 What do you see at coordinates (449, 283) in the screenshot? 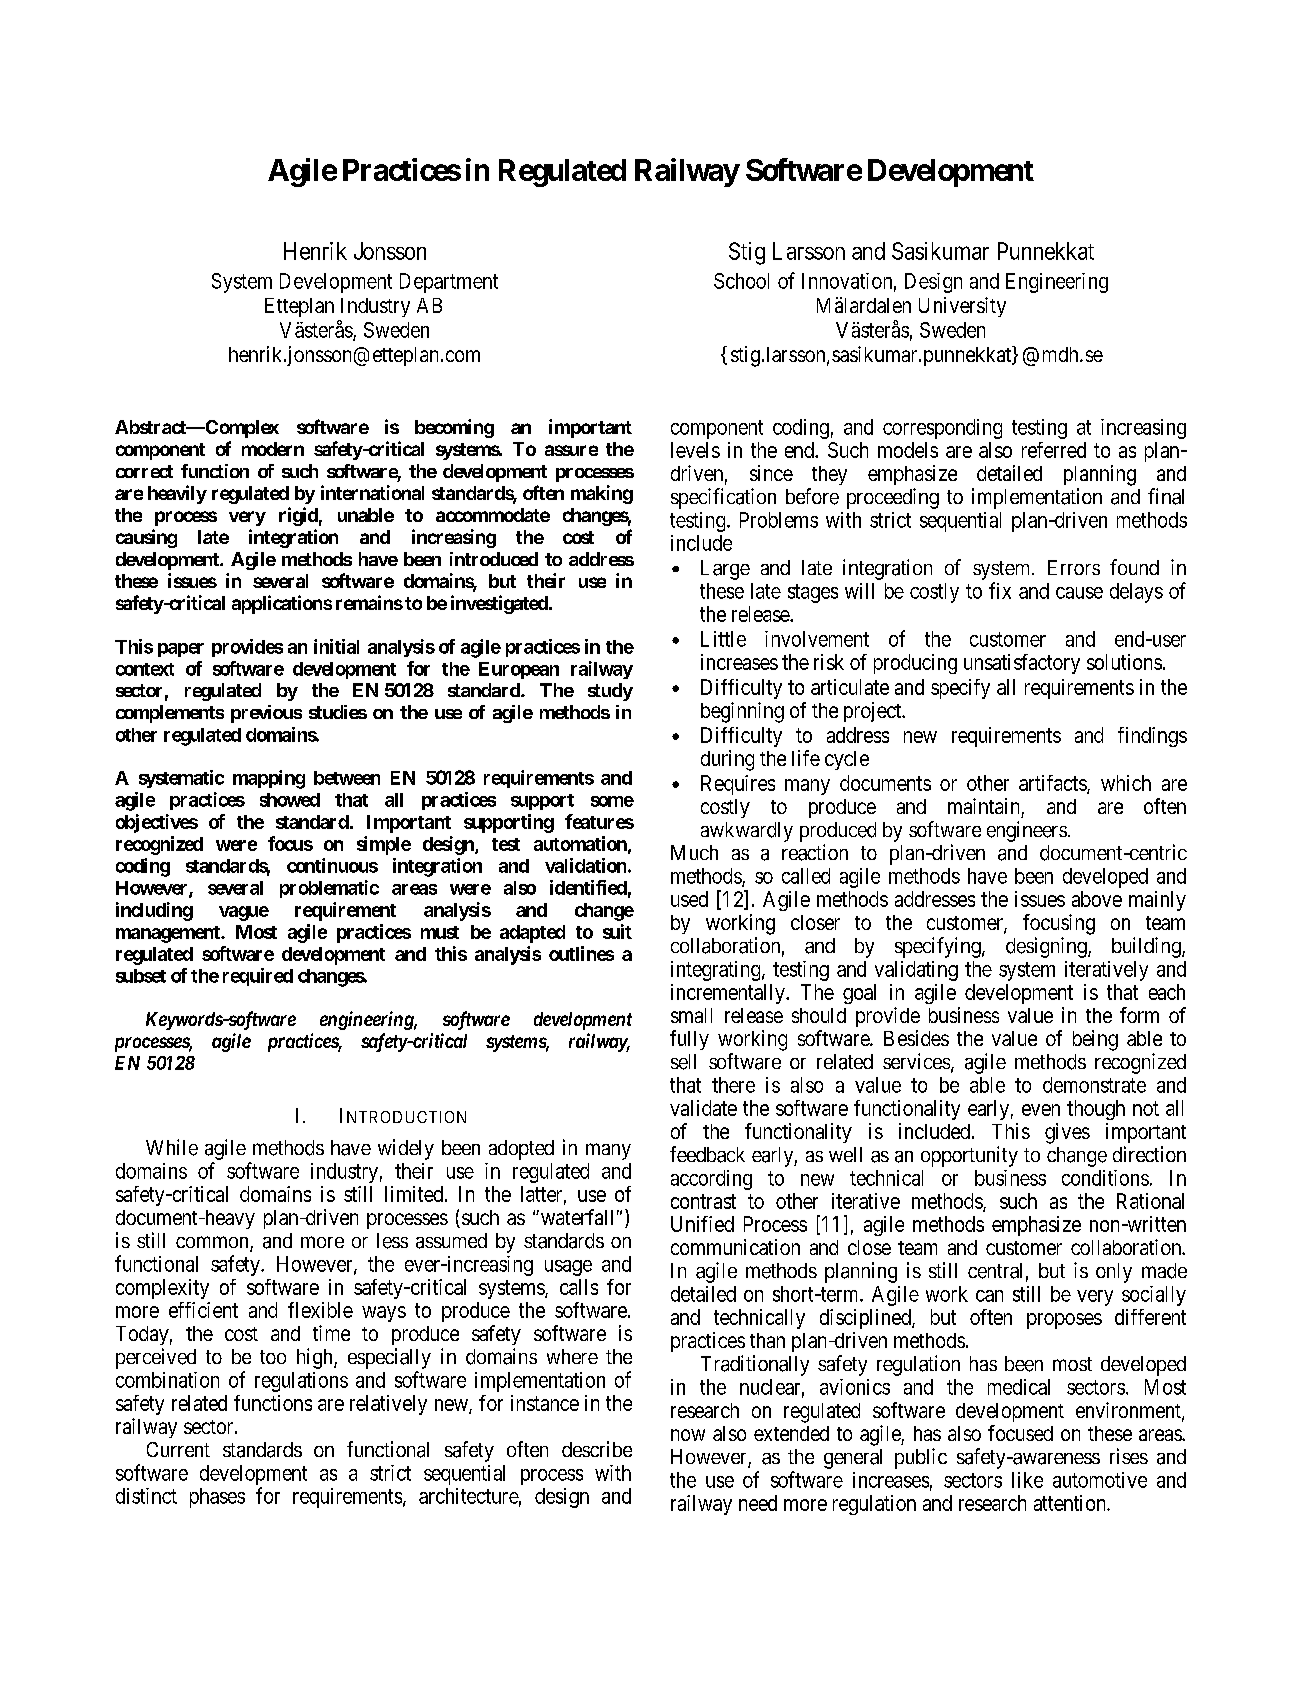
I see `Department` at bounding box center [449, 283].
